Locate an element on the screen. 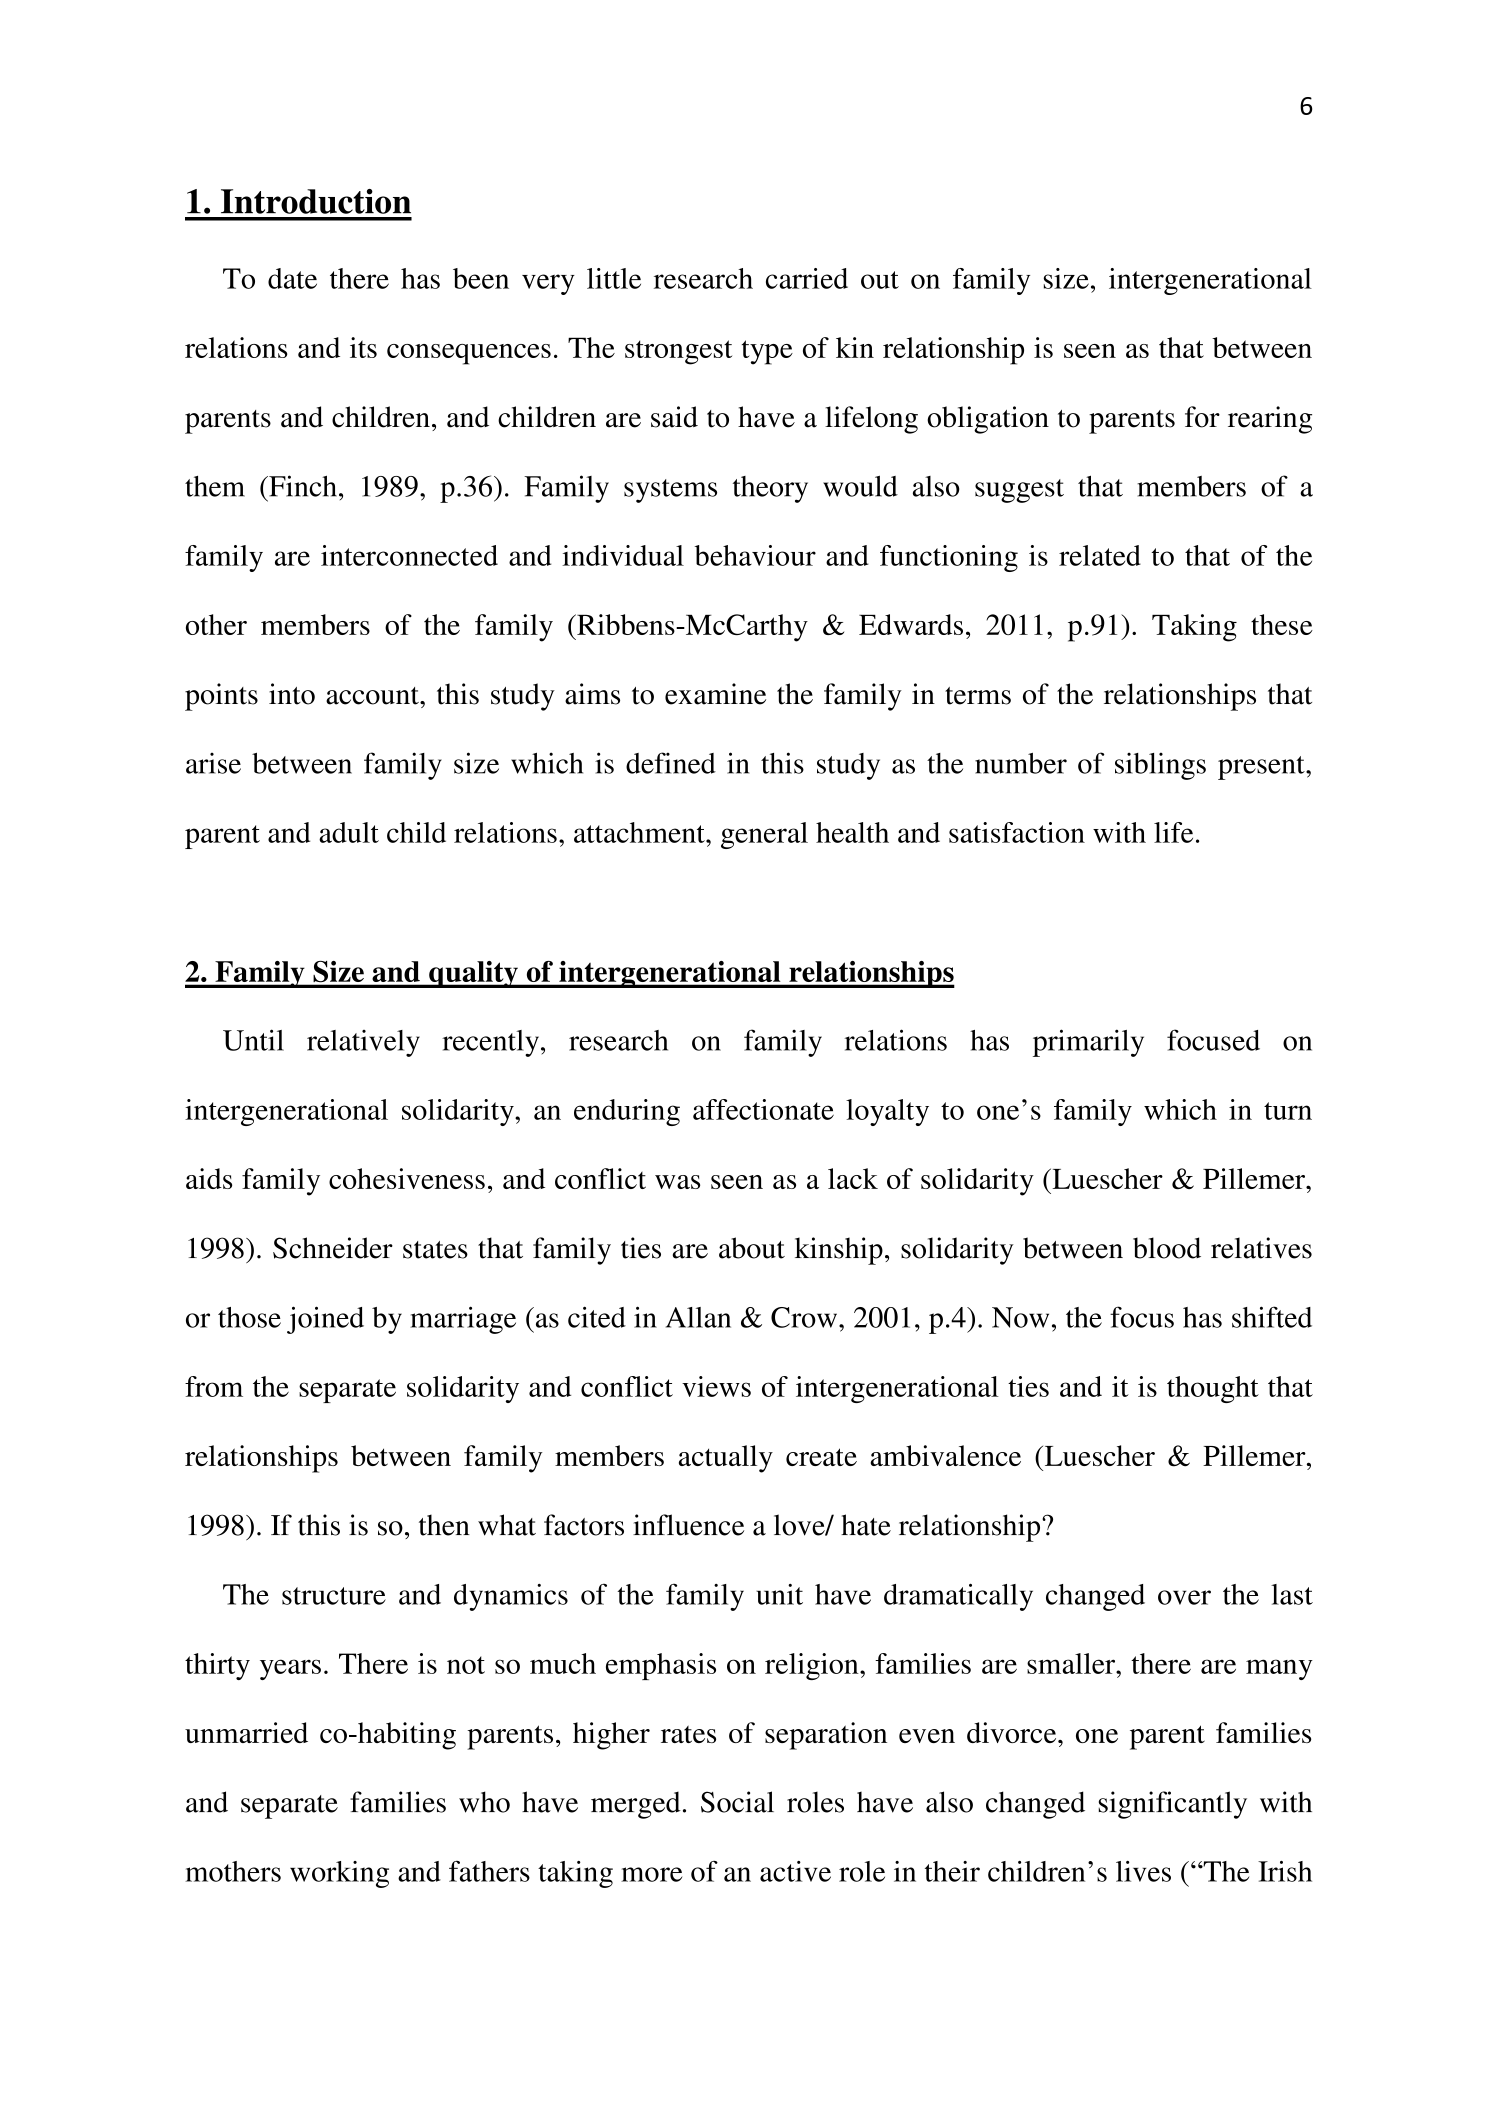  actually is located at coordinates (726, 1459).
